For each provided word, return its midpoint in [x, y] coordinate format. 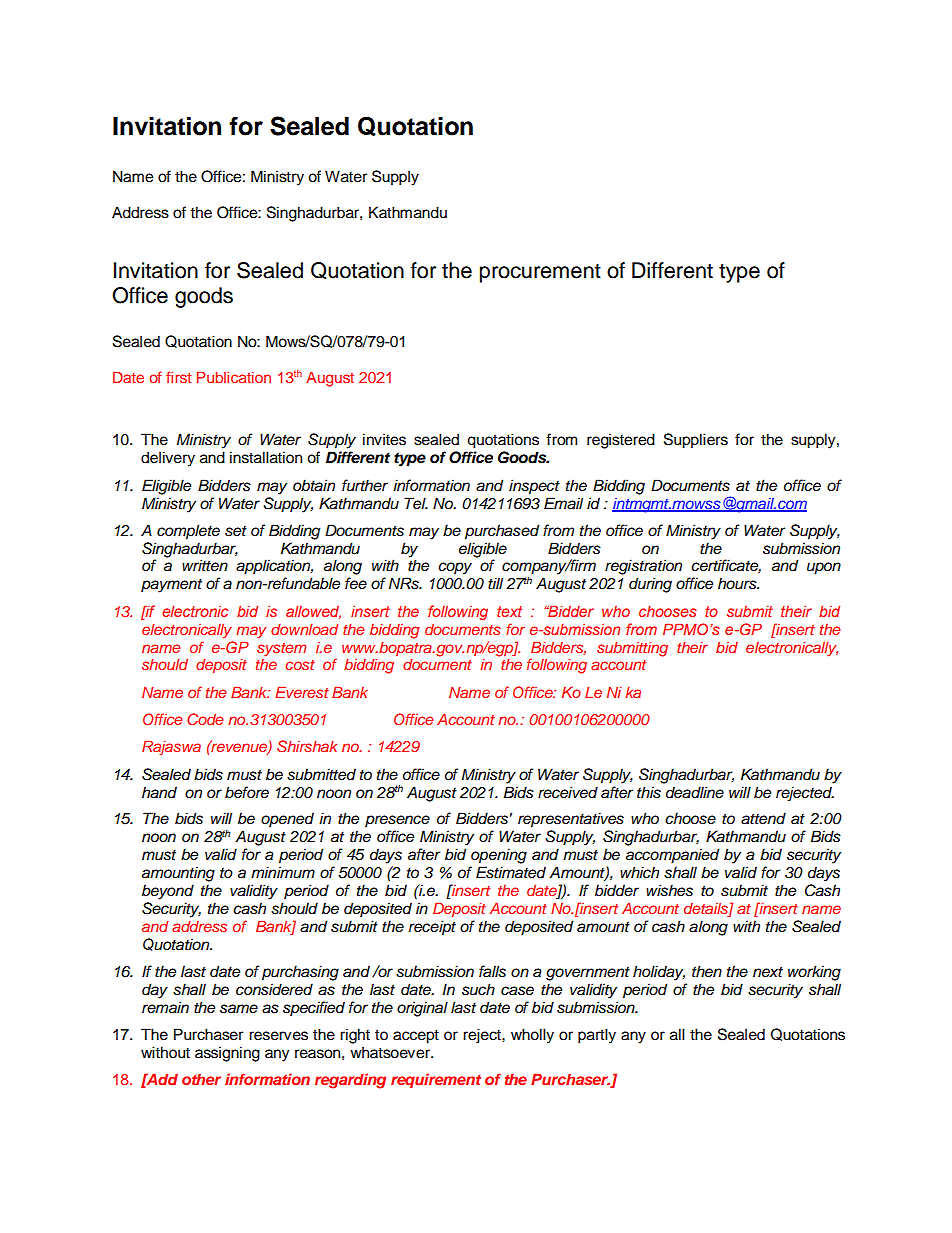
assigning [227, 1054]
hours [738, 583]
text [509, 611]
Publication [234, 377]
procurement [540, 273]
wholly [532, 1036]
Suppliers [696, 441]
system [281, 650]
